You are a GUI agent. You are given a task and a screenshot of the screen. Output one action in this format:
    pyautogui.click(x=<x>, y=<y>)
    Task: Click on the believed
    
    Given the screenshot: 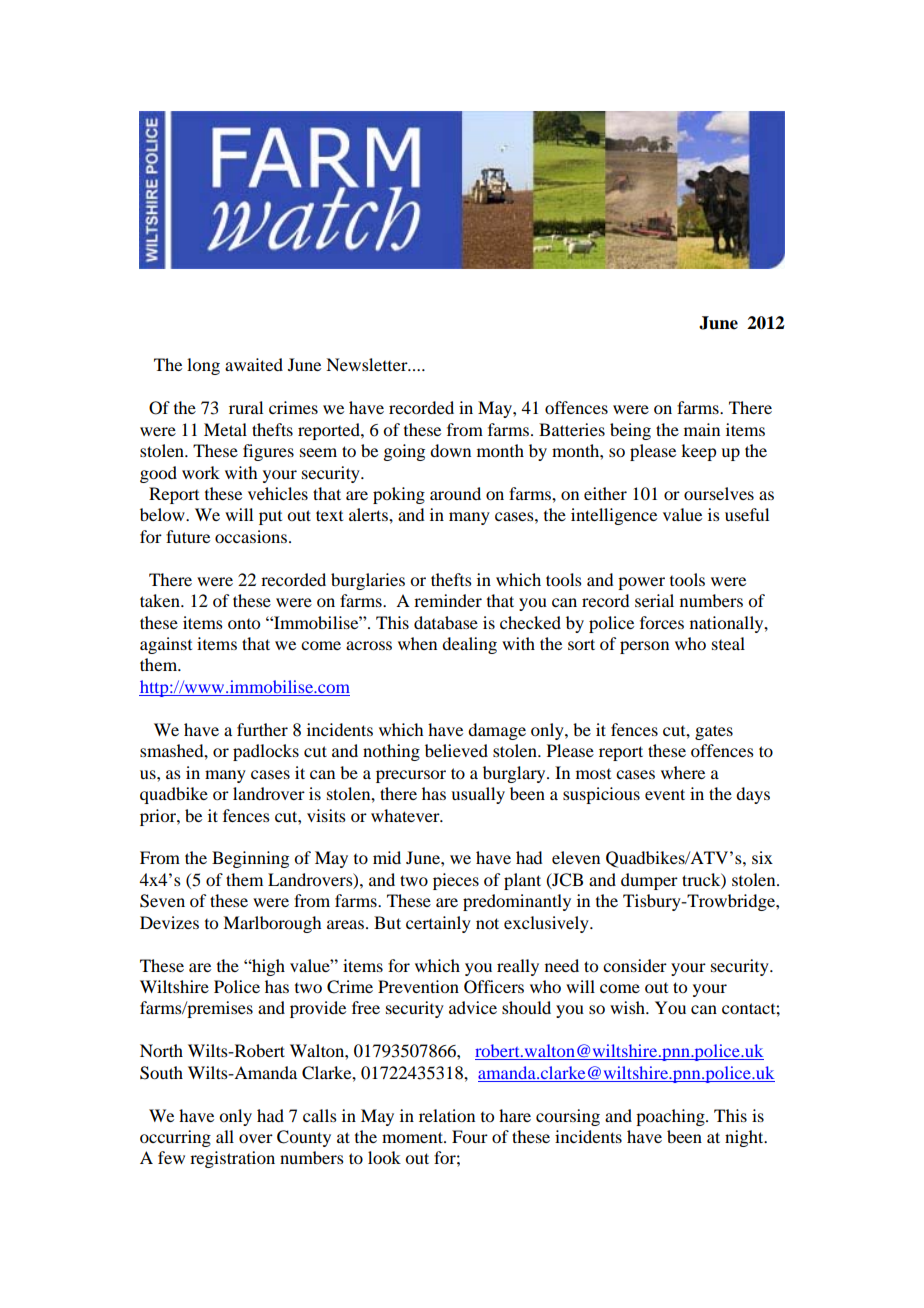 What is the action you would take?
    pyautogui.click(x=456, y=750)
